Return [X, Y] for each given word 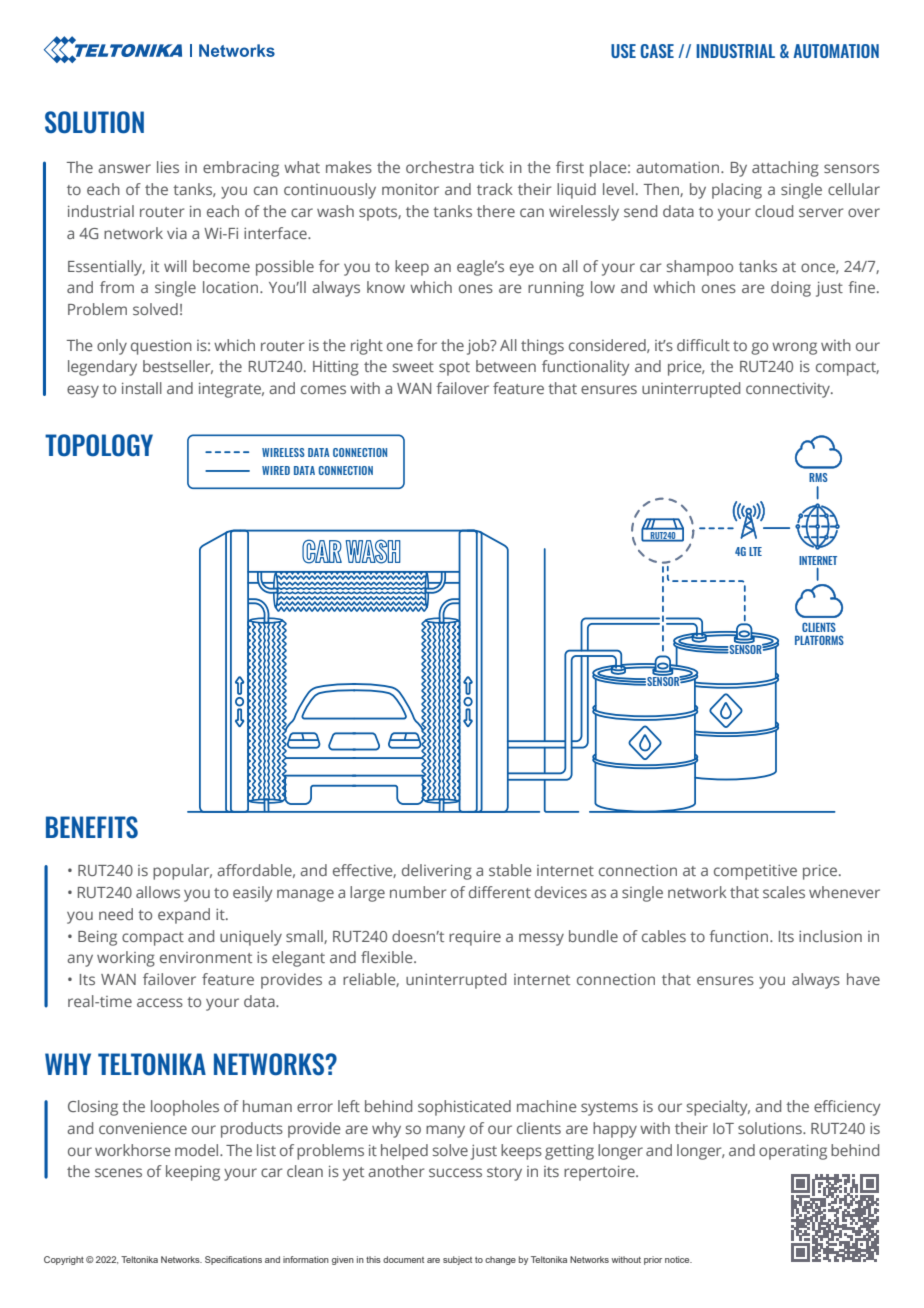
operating [793, 1152]
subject [457, 1260]
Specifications [233, 1260]
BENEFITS [92, 827]
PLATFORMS [819, 640]
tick [491, 167]
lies [168, 167]
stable [510, 870]
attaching [785, 169]
